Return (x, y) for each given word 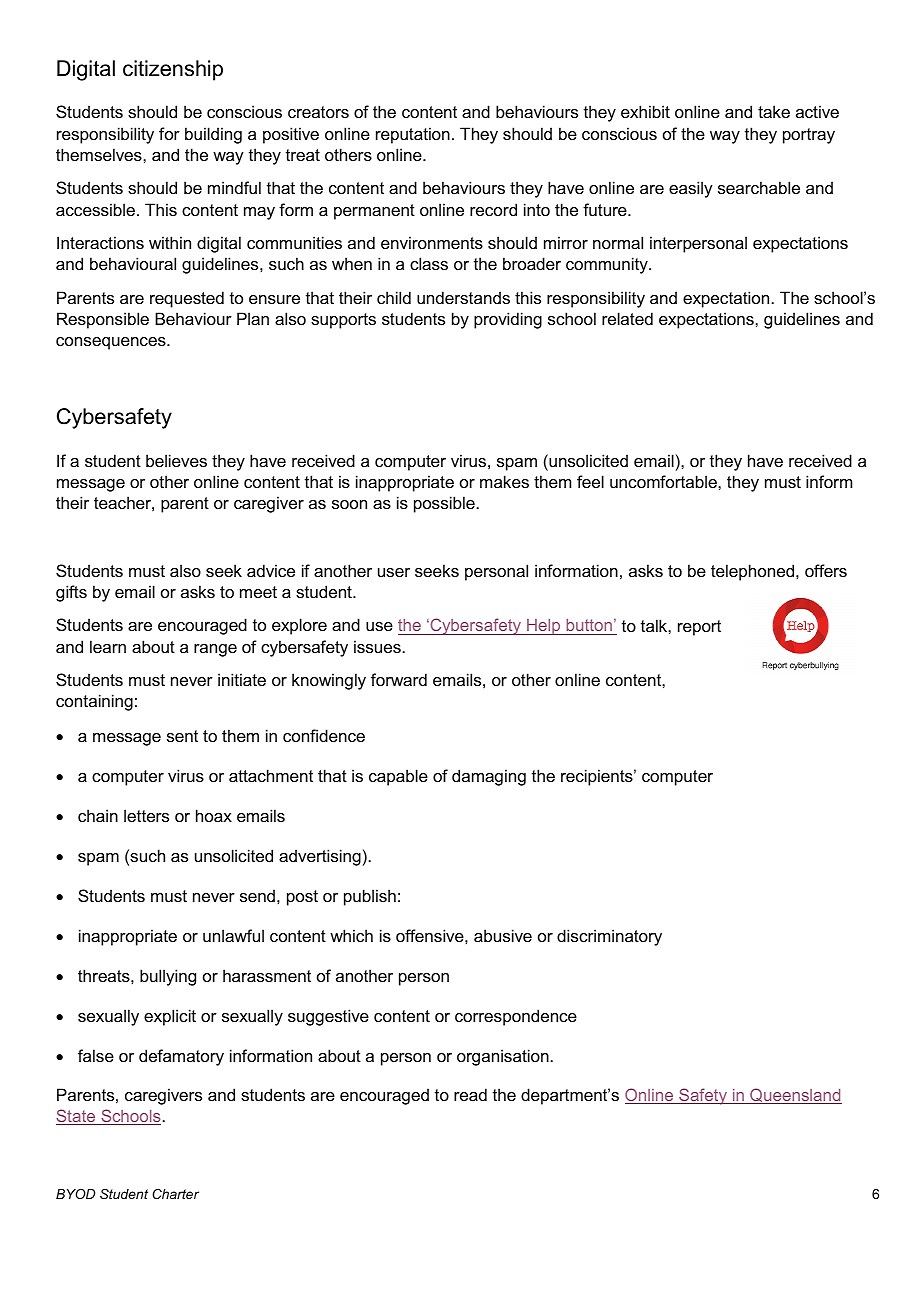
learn (108, 646)
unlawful (233, 935)
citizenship (173, 70)
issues (377, 646)
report (699, 628)
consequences (112, 343)
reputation (413, 135)
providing (508, 320)
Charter (175, 1194)
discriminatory (609, 937)
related (627, 318)
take (774, 111)
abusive (503, 935)
